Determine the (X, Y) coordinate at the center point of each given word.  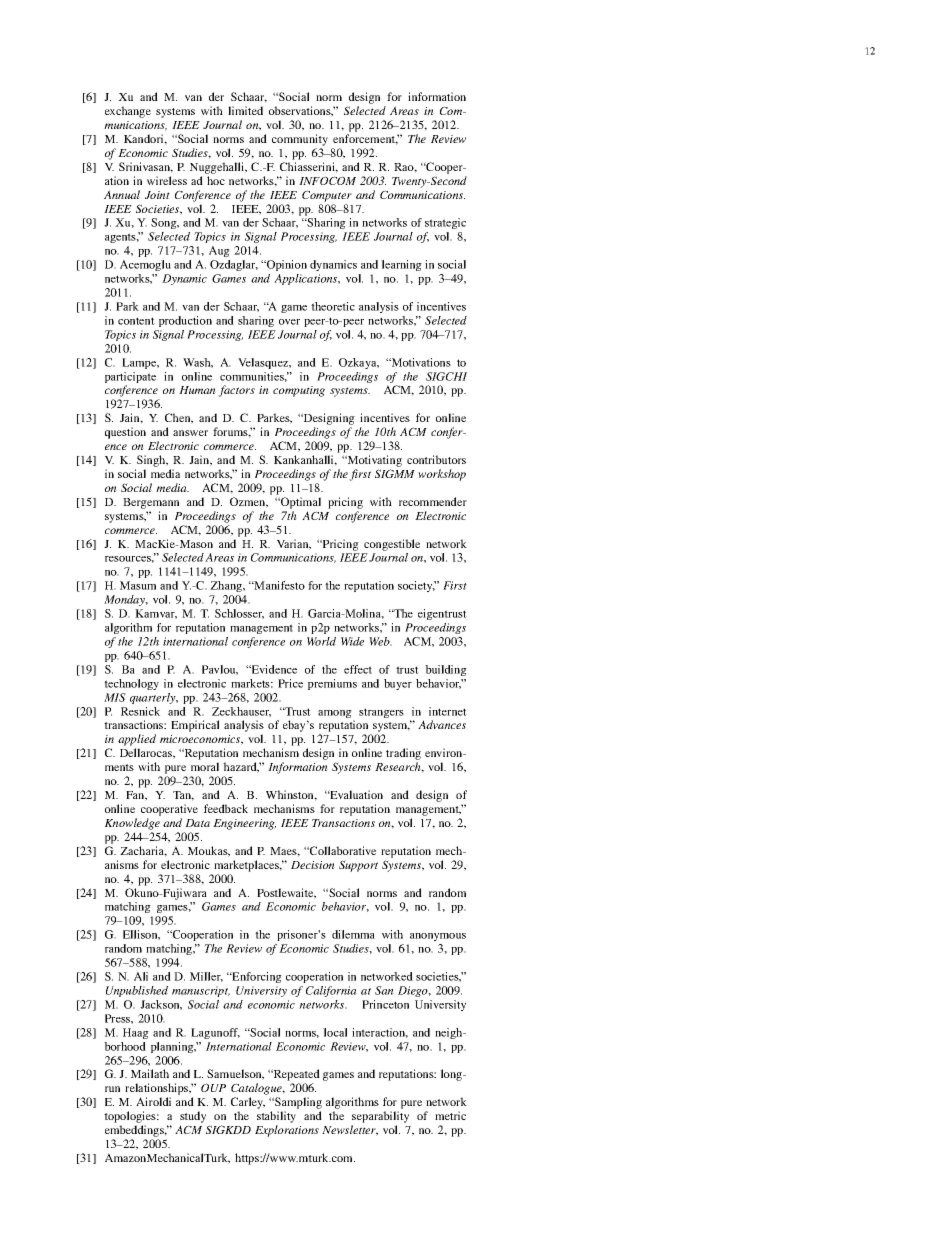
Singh (152, 461)
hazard (241, 767)
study (193, 1118)
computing (299, 391)
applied (137, 740)
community (300, 140)
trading (403, 755)
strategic (445, 223)
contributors (436, 459)
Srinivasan (146, 167)
